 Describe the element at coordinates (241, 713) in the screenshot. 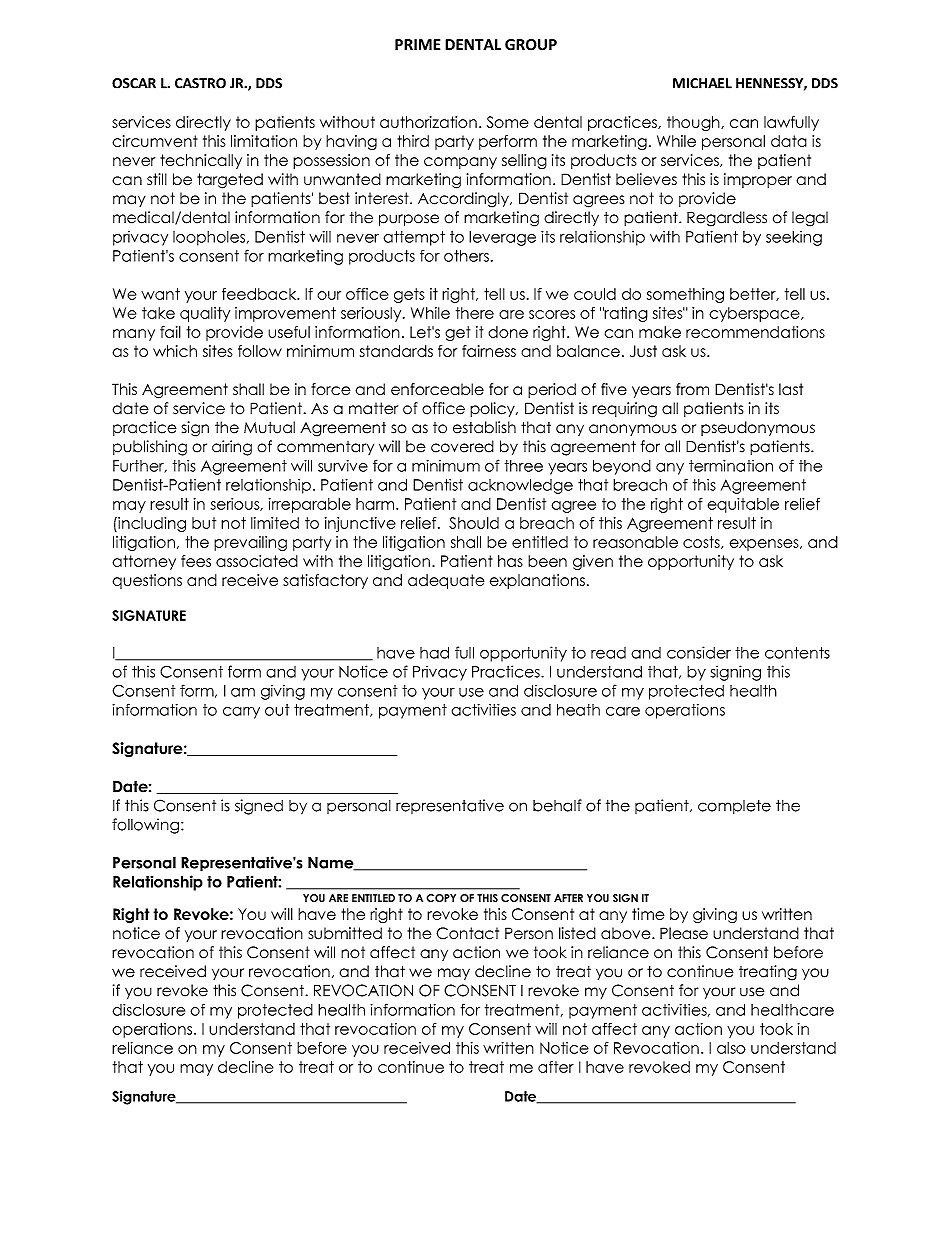

I see `carry` at that location.
